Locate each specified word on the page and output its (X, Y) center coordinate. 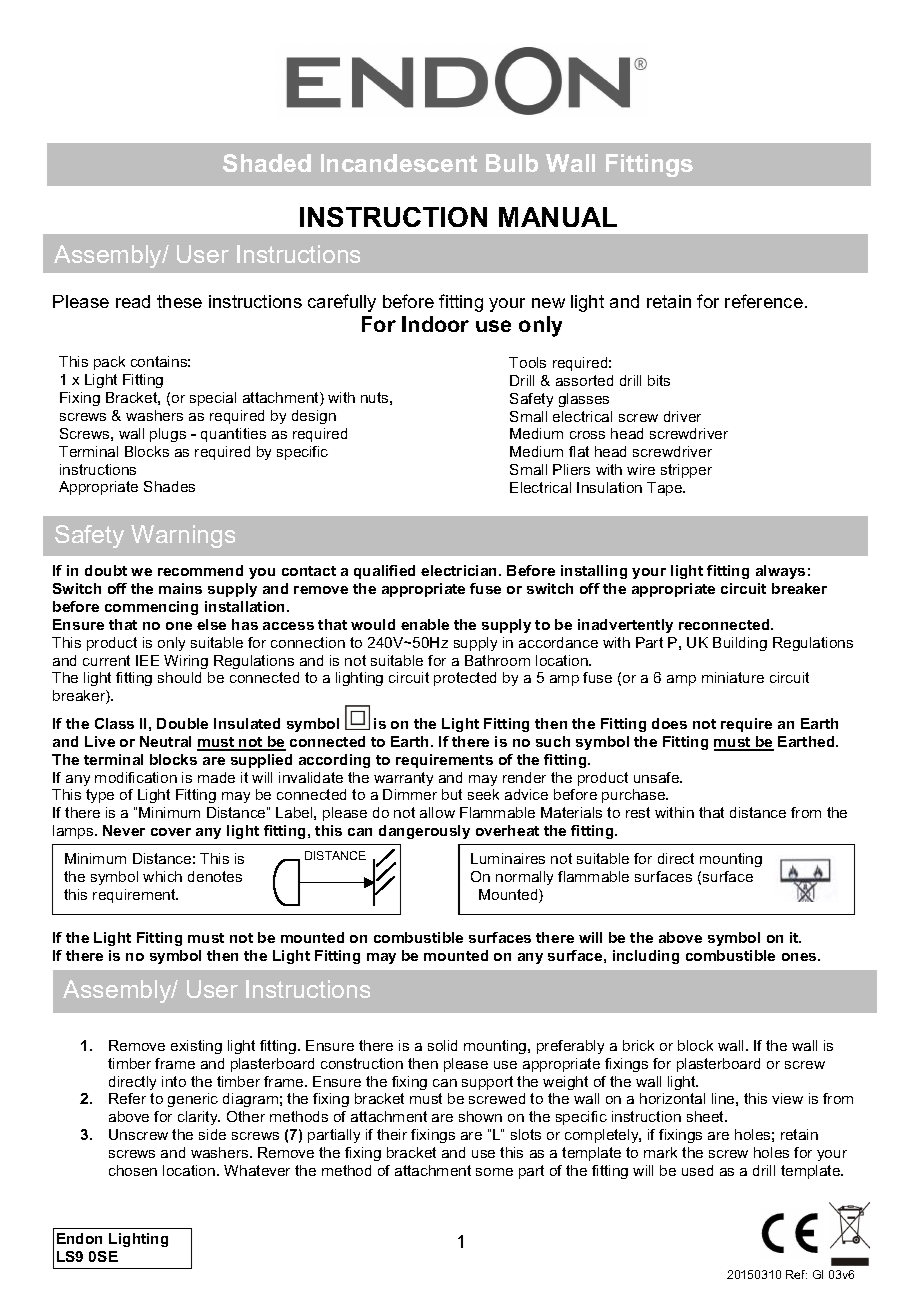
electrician (460, 570)
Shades (169, 486)
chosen (133, 1170)
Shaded (267, 163)
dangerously (424, 832)
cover (171, 832)
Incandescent (399, 163)
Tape (666, 489)
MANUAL (558, 217)
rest (638, 812)
